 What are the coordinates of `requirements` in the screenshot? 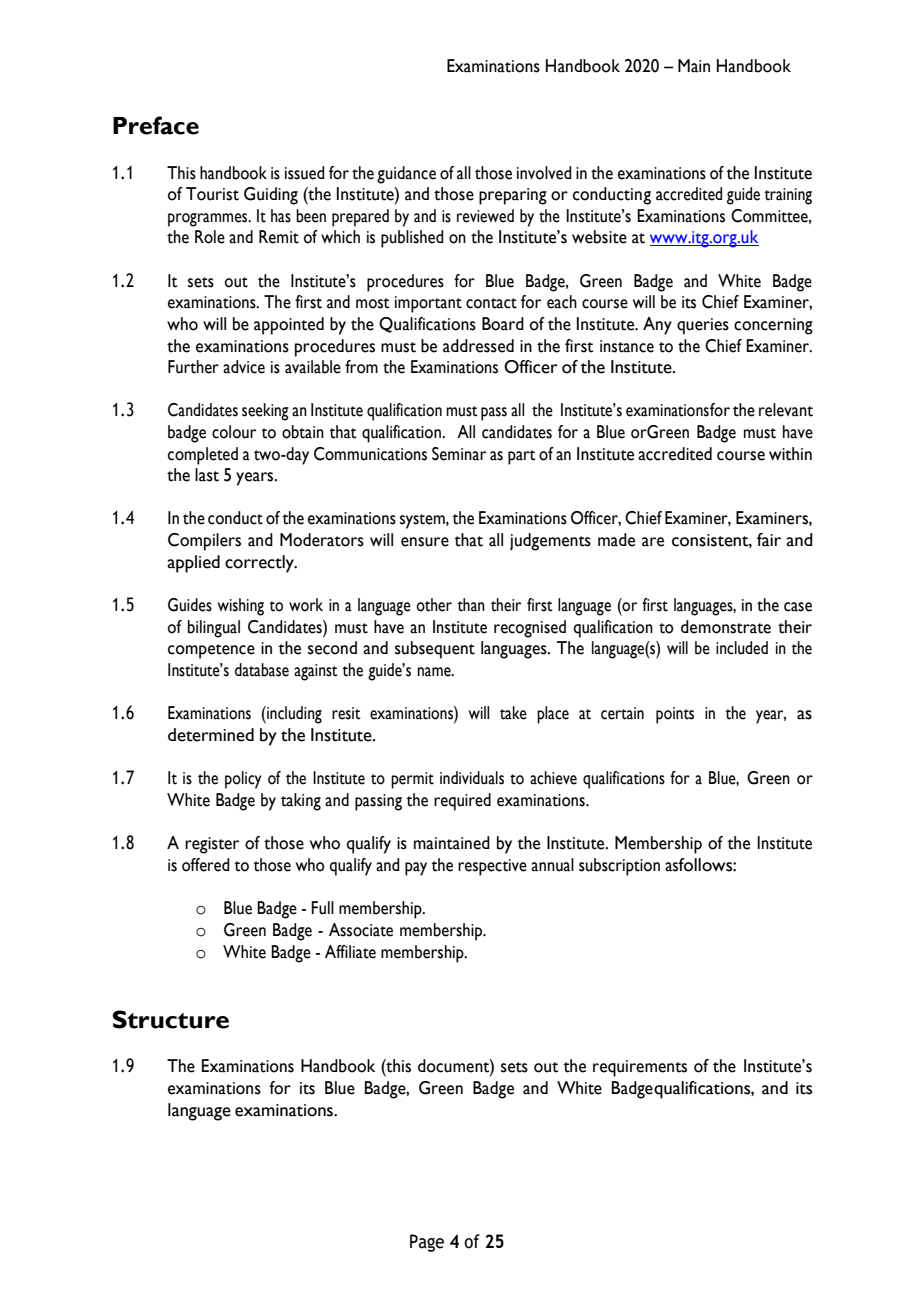 It's located at (640, 1068).
